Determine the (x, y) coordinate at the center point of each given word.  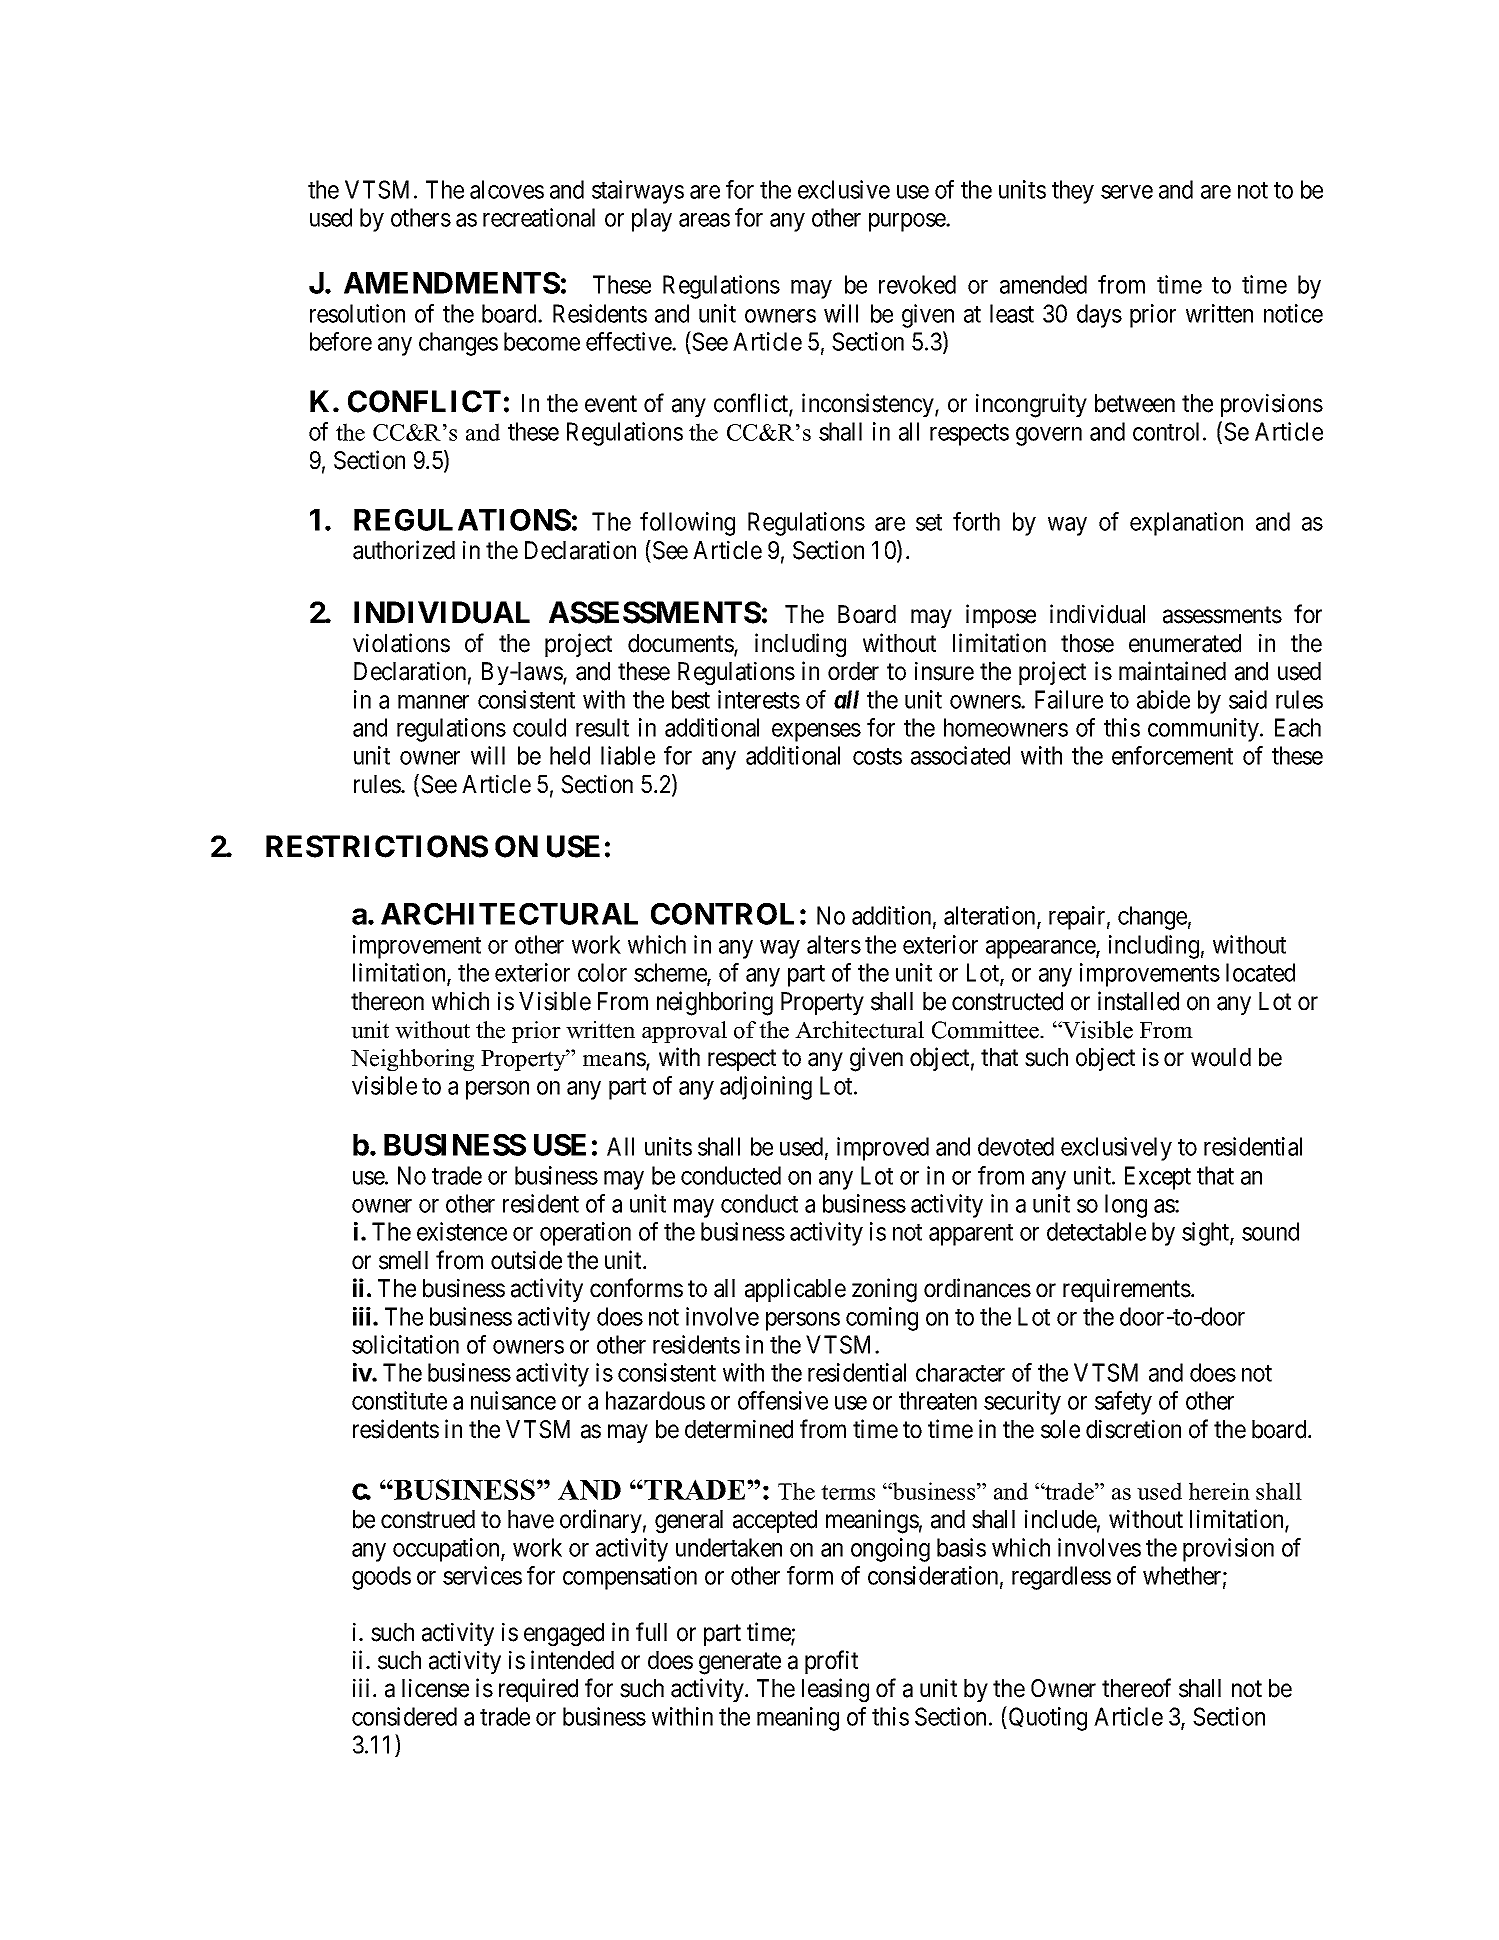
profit (831, 1662)
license (435, 1688)
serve (1127, 192)
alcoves (507, 189)
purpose (908, 222)
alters (834, 944)
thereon (387, 1001)
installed (1138, 1001)
